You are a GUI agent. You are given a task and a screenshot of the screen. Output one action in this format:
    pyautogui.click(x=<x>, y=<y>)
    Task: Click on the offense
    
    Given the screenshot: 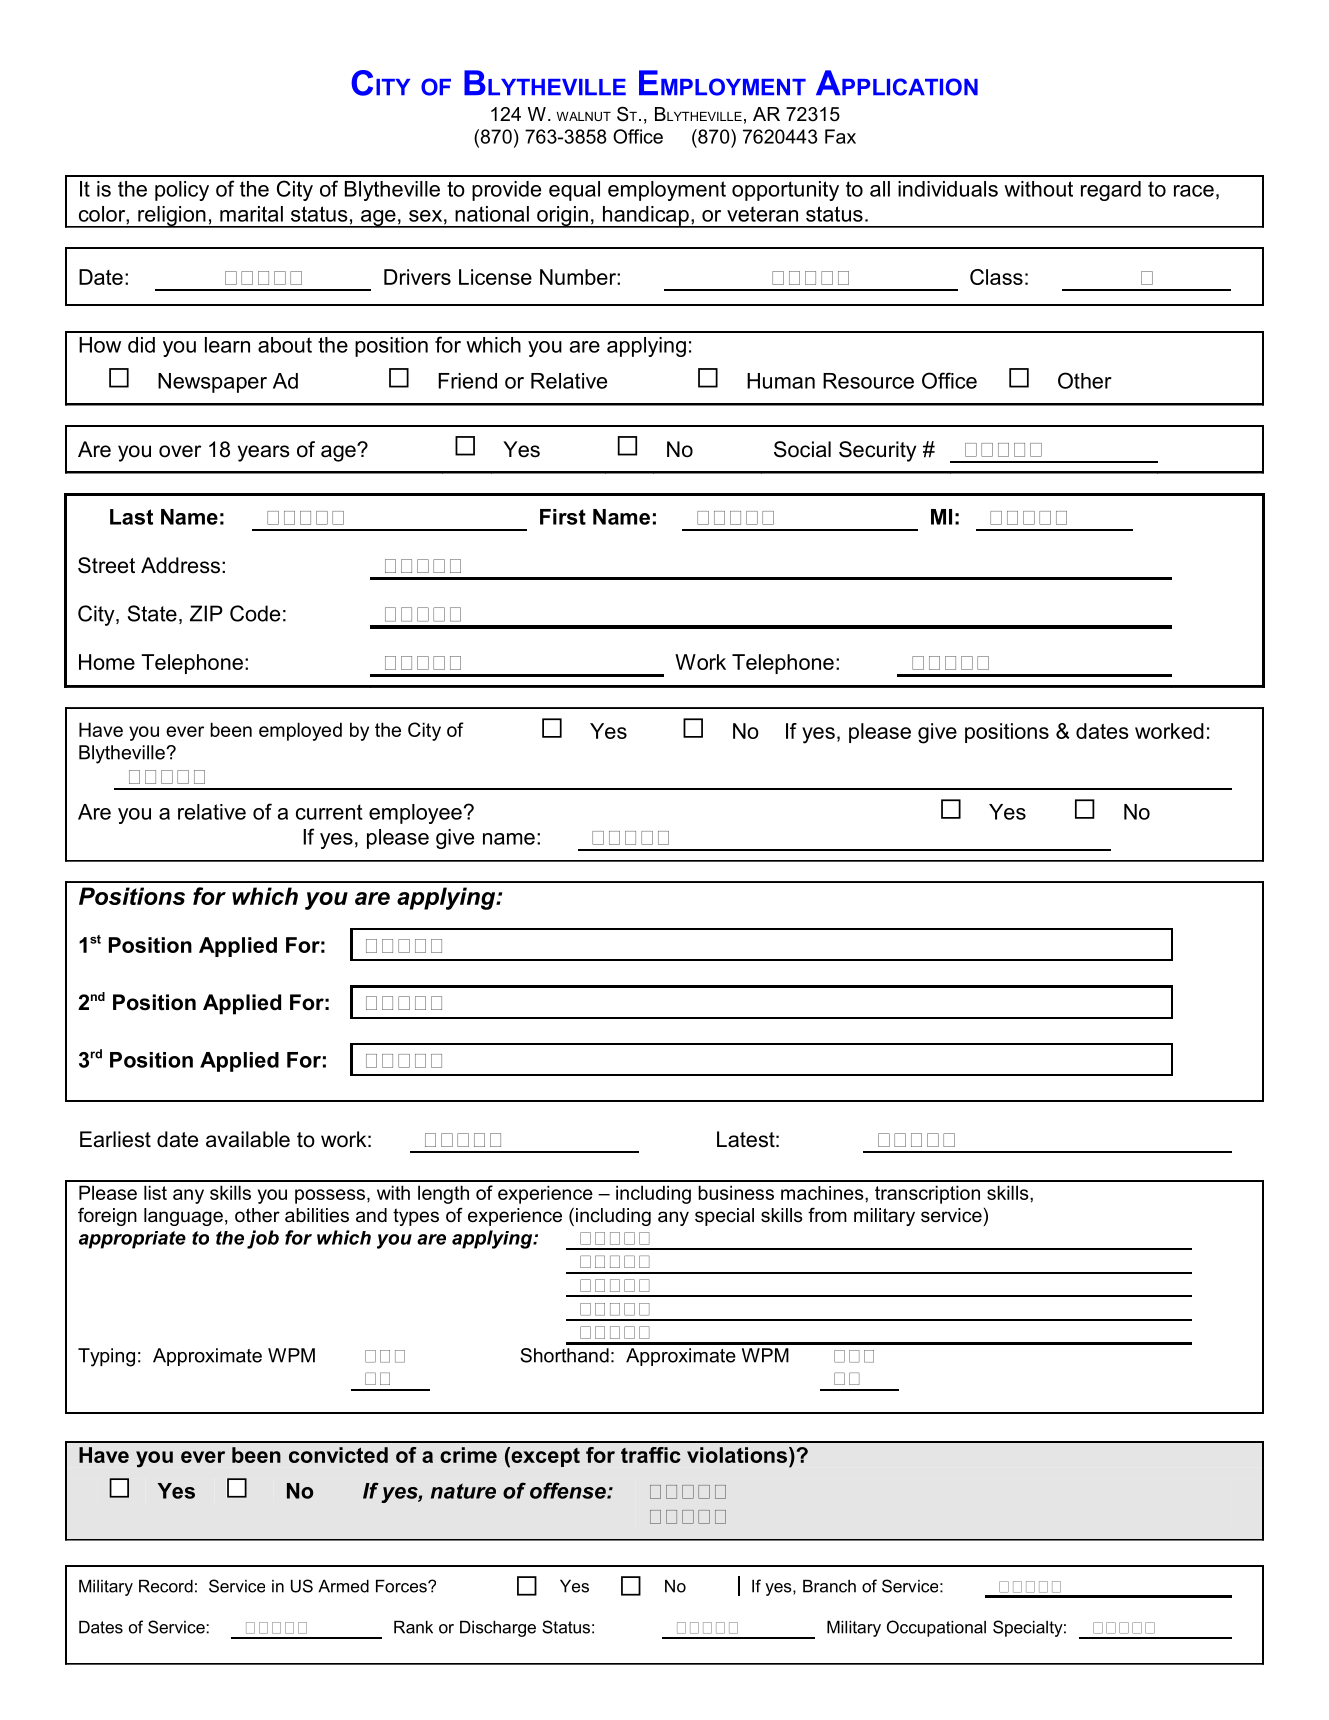 What is the action you would take?
    pyautogui.click(x=569, y=1490)
